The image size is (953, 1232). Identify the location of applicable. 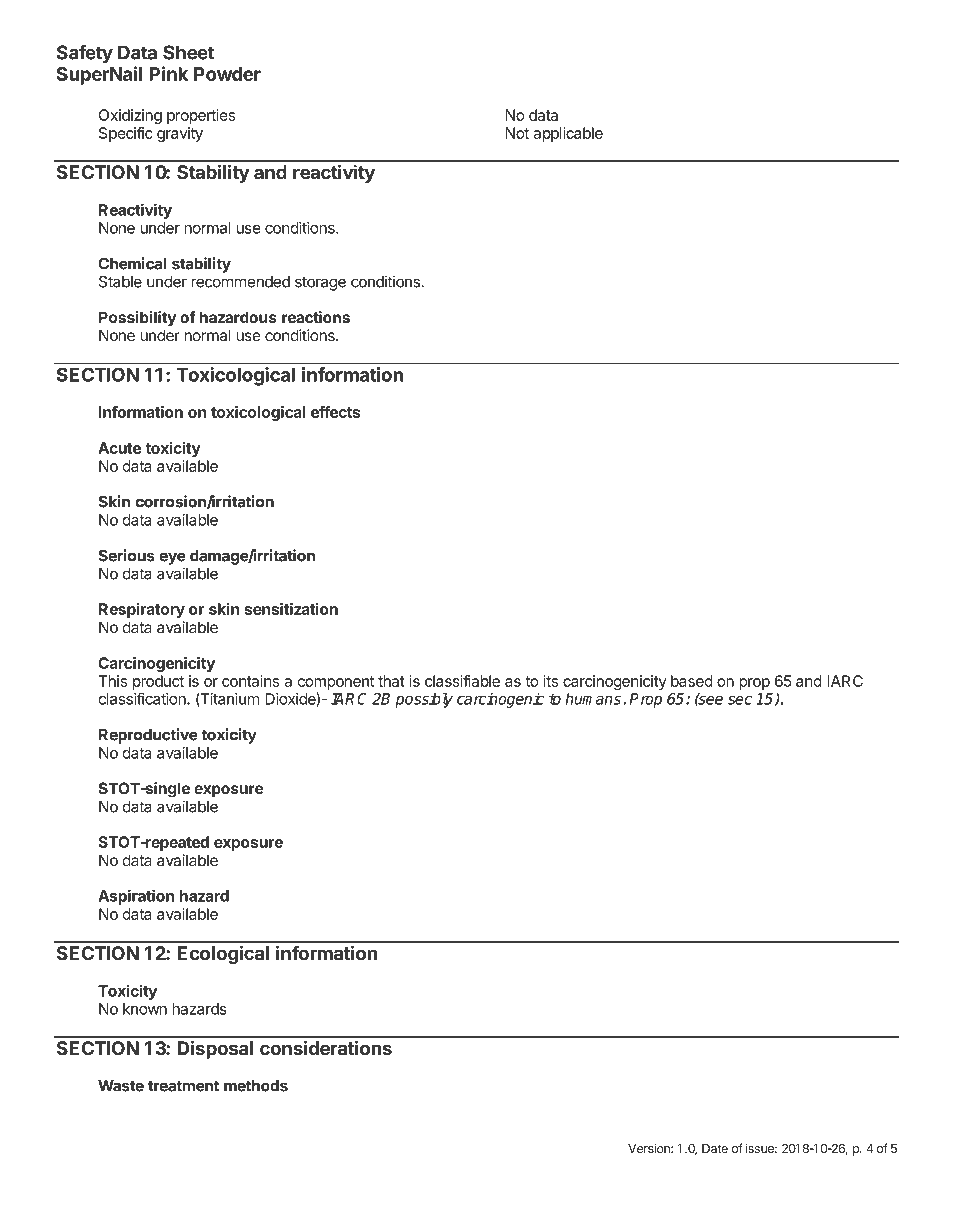
(568, 134).
